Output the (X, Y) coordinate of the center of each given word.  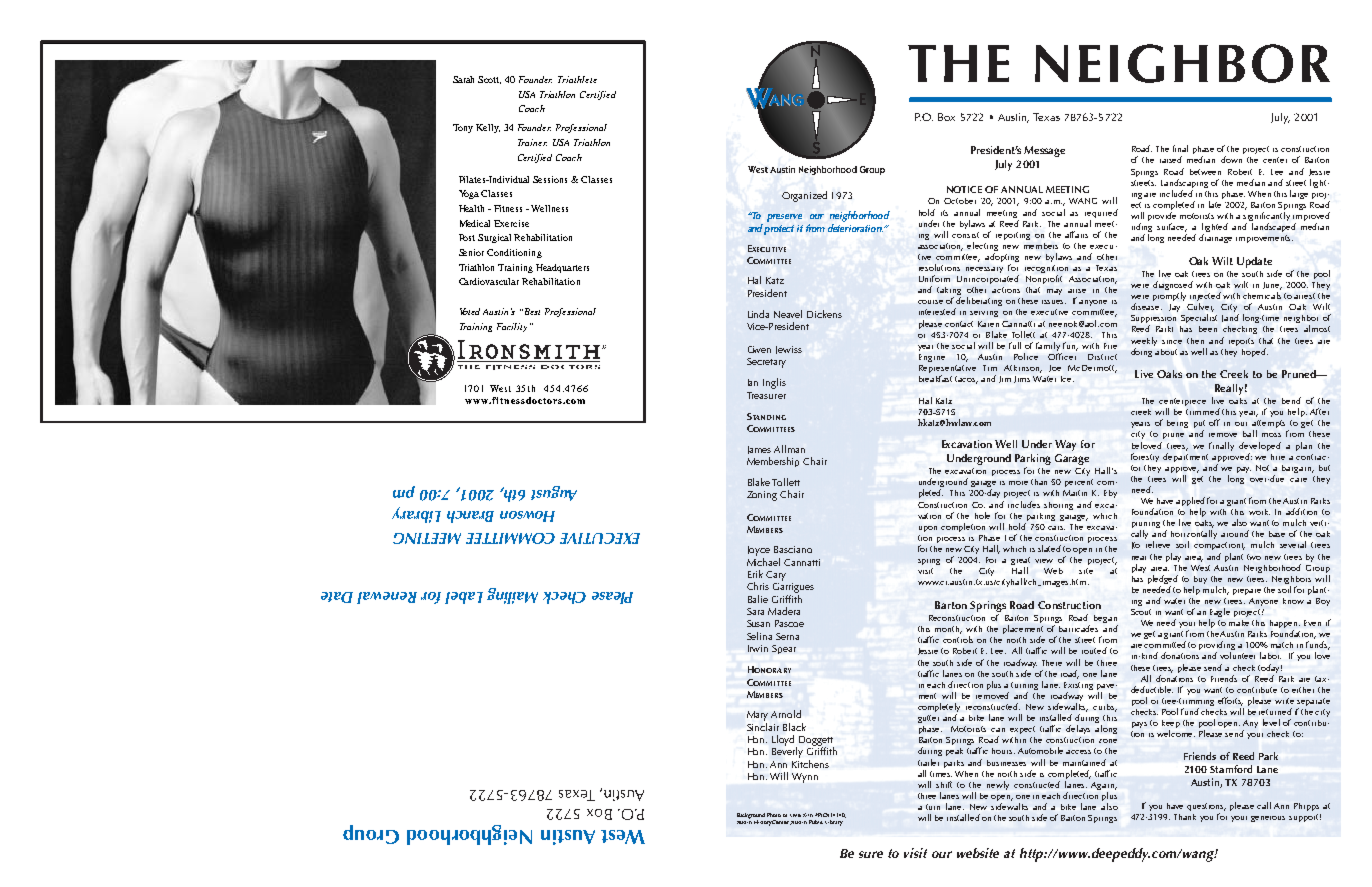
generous (1268, 819)
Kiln (808, 815)
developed (1260, 446)
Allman (789, 449)
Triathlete (577, 79)
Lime (795, 815)
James (759, 450)
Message (1044, 151)
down (1231, 159)
